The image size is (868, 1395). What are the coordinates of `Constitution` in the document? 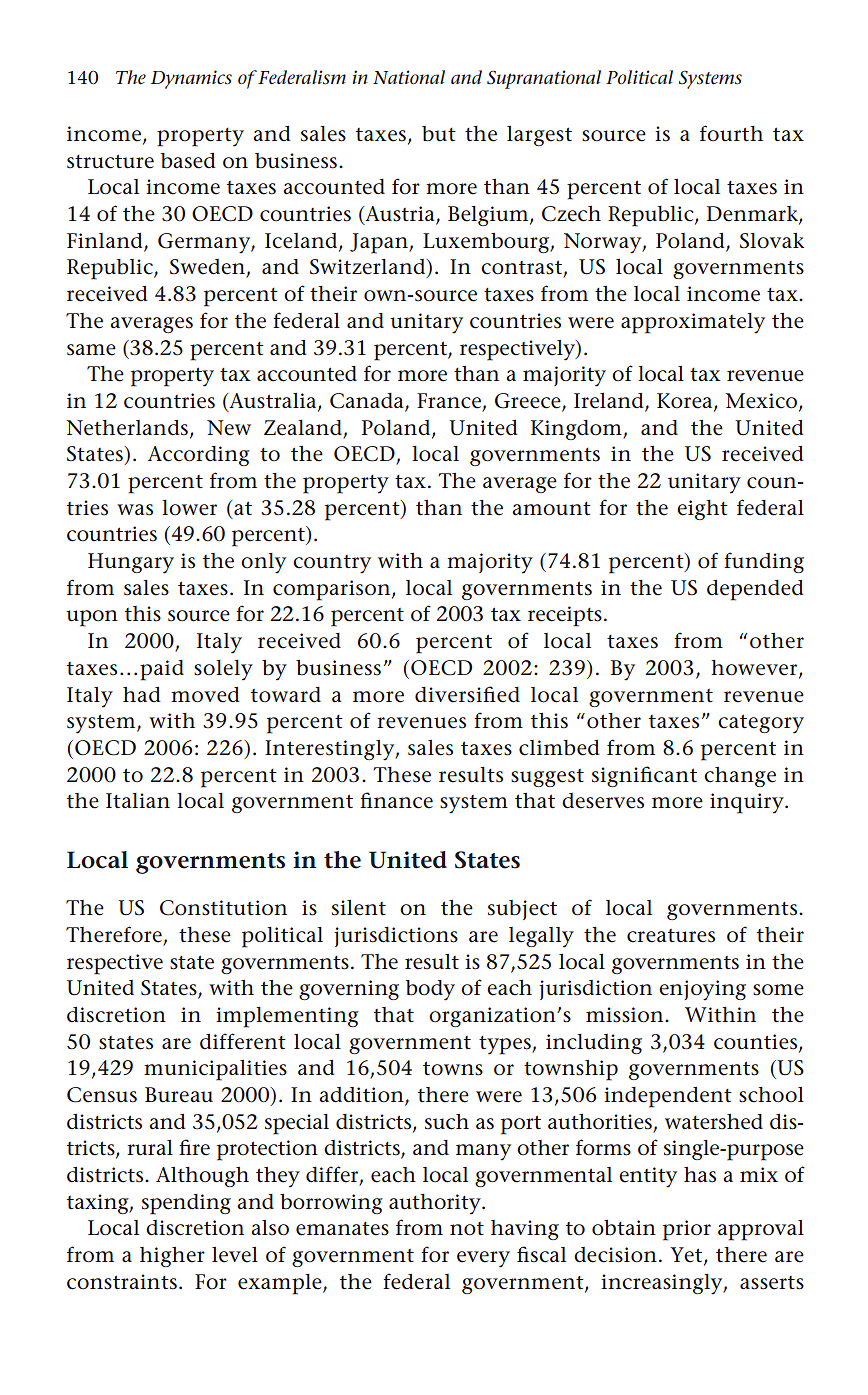 It's located at (223, 908).
